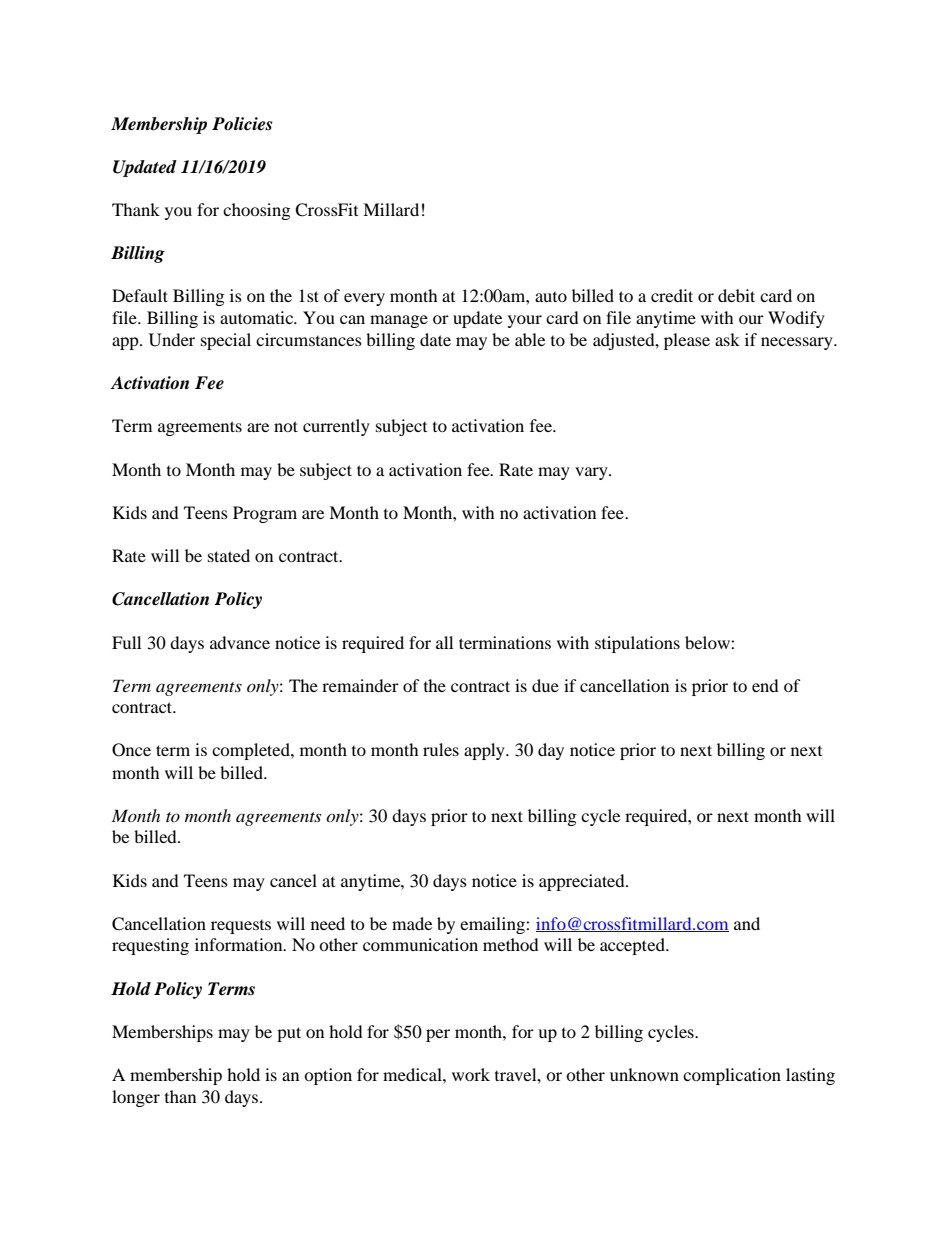 This screenshot has width=952, height=1233. Describe the element at coordinates (592, 473) in the screenshot. I see `vary` at that location.
